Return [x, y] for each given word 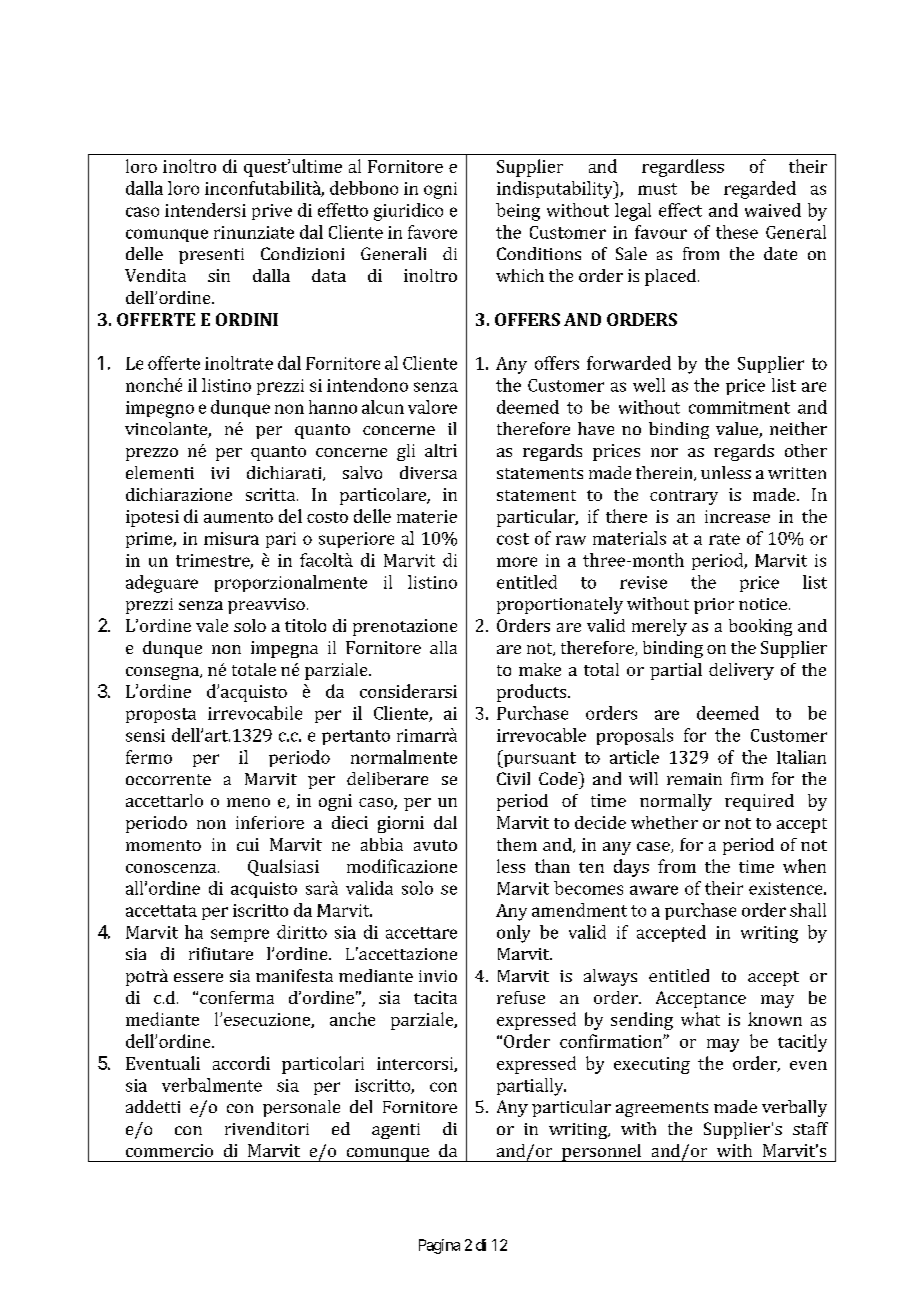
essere [198, 977]
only [513, 934]
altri [441, 450]
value [738, 430]
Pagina [439, 1246]
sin [219, 275]
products [533, 693]
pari [281, 540]
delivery [741, 671]
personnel [601, 1153]
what [700, 1019]
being [518, 212]
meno [248, 802]
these [737, 232]
